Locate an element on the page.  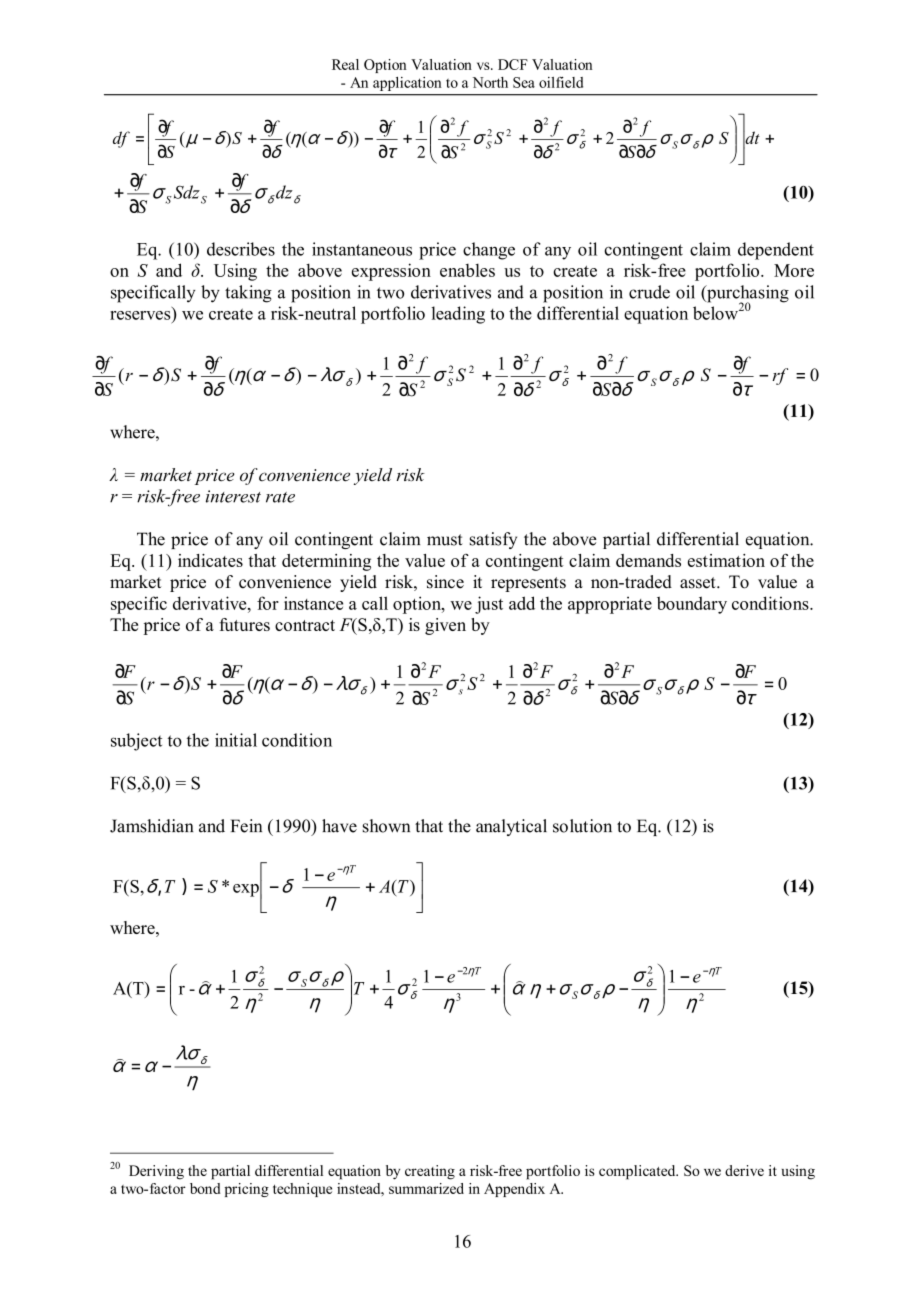
purchasing is located at coordinates (747, 295).
